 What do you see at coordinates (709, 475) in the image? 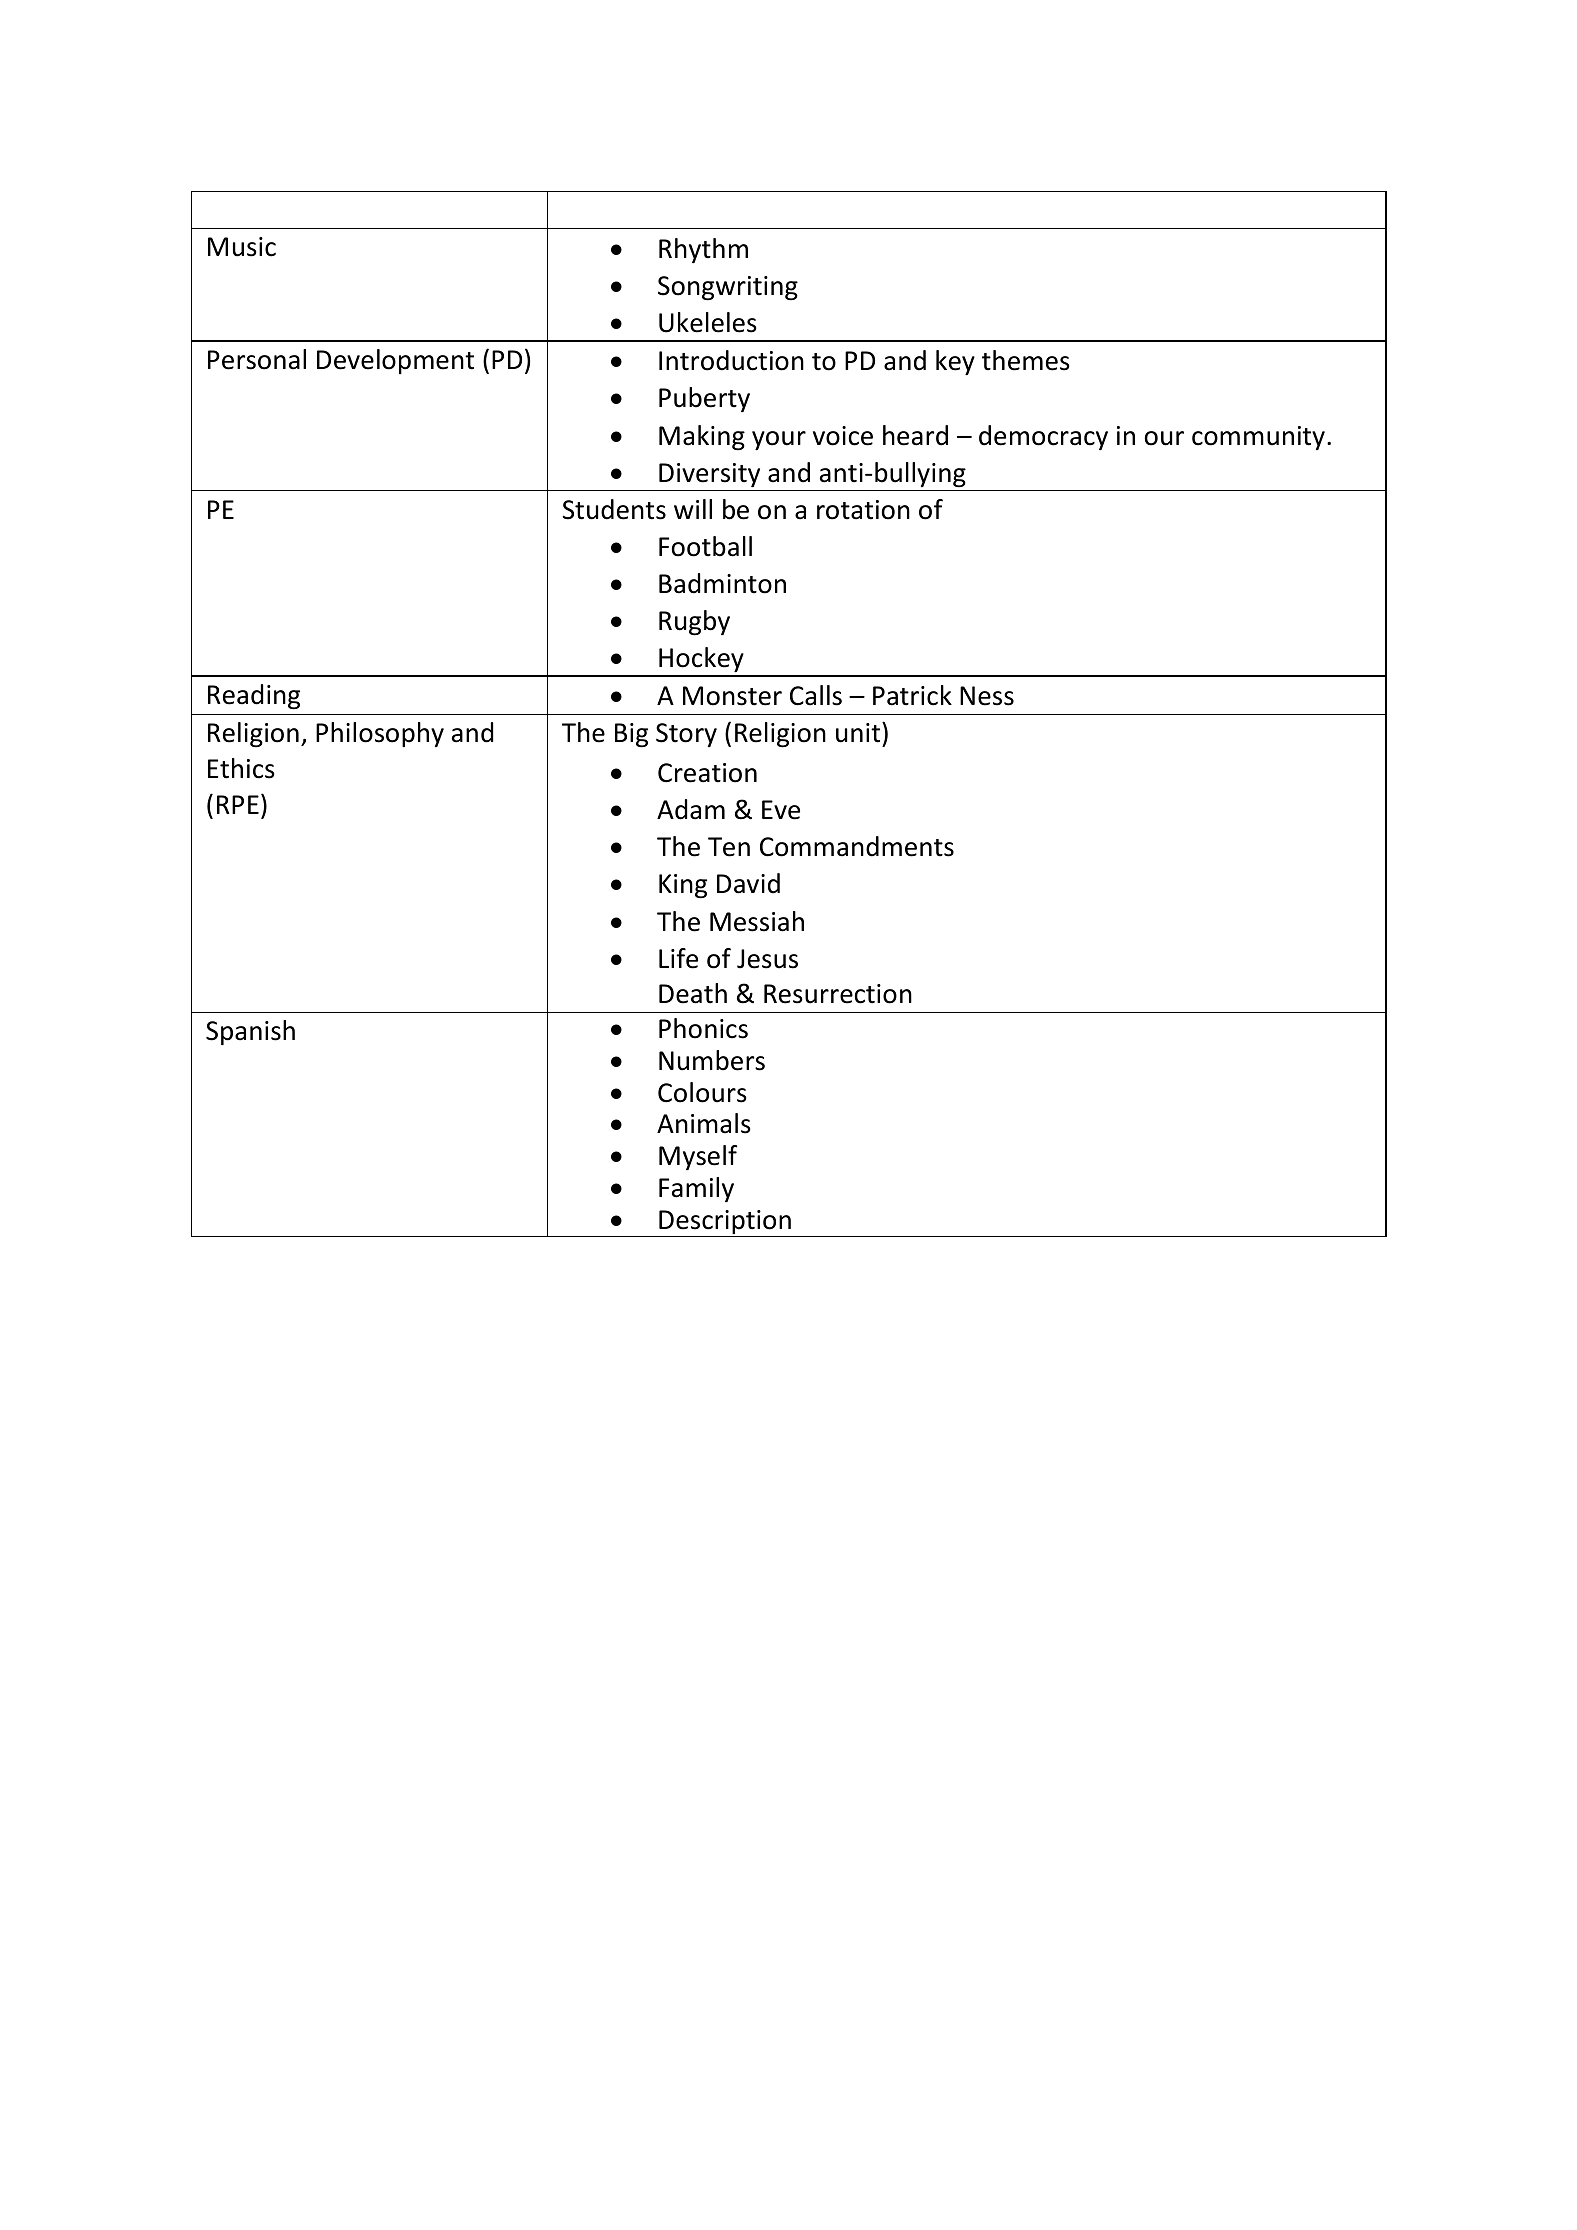
I see `Diversity` at bounding box center [709, 475].
